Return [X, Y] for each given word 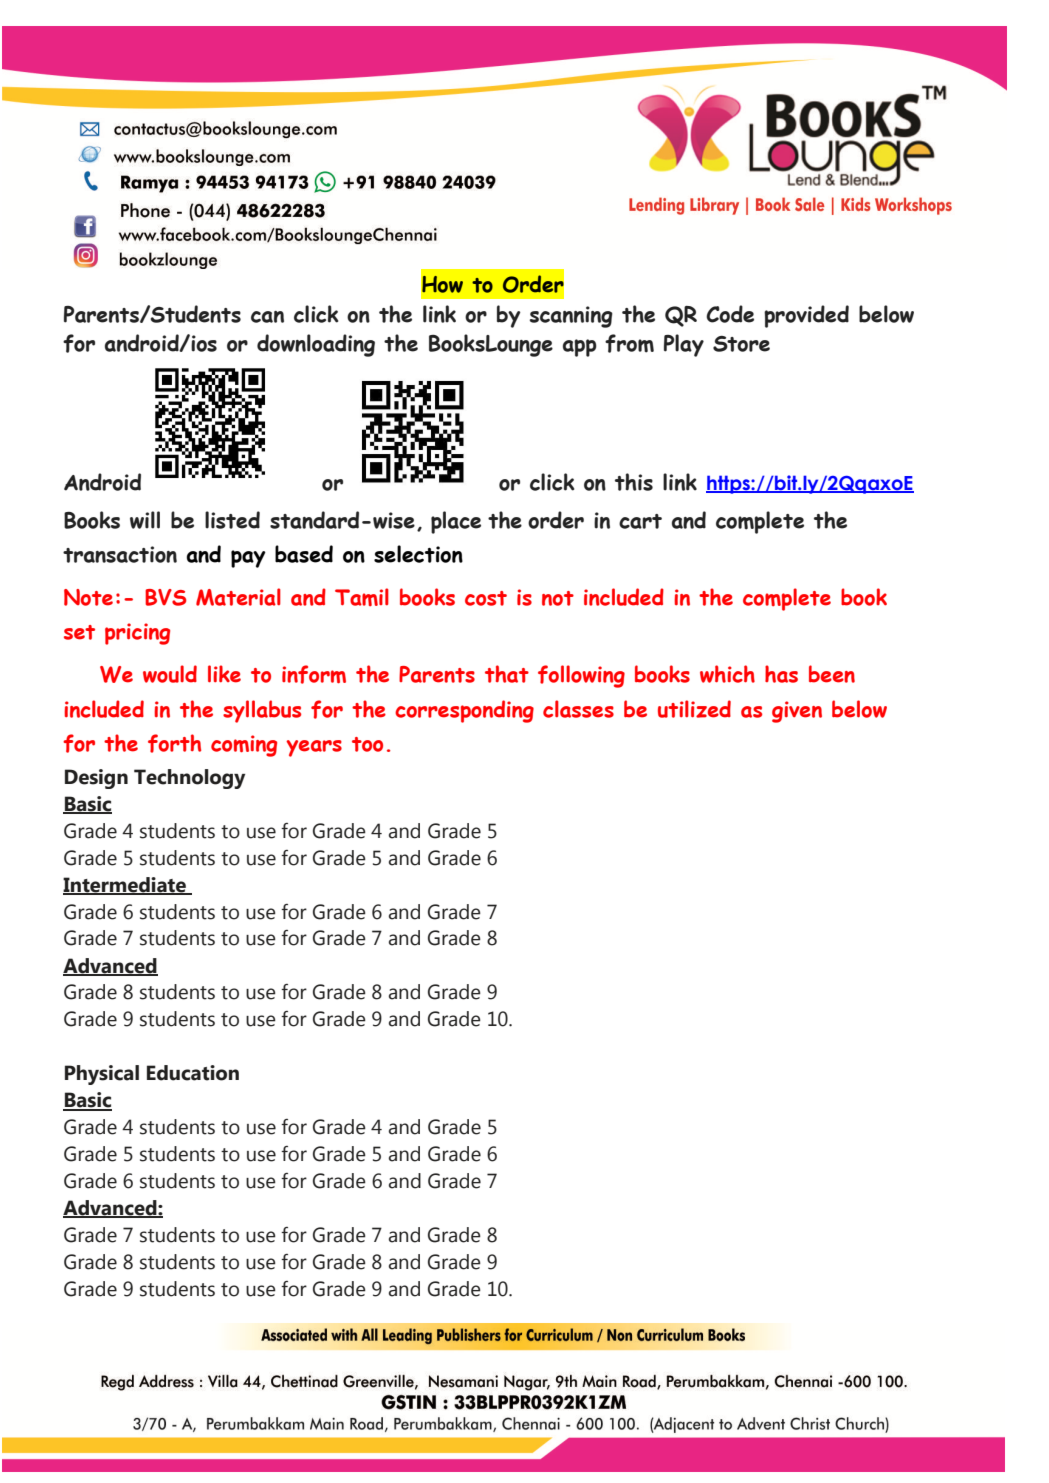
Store [741, 344]
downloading [316, 345]
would [170, 674]
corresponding [464, 711]
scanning [571, 317]
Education [193, 1073]
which [727, 674]
